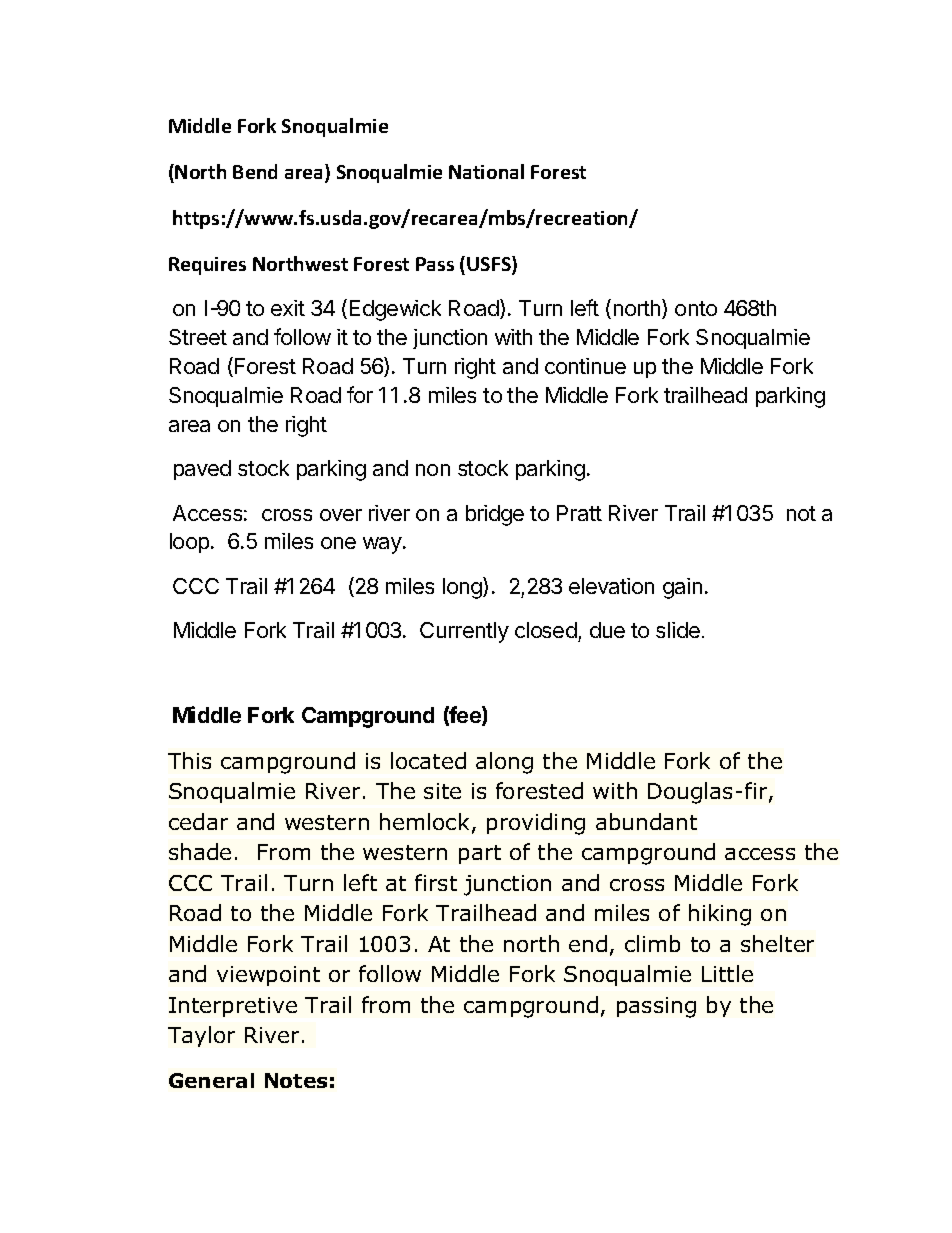  Describe the element at coordinates (727, 973) in the screenshot. I see `Little` at that location.
